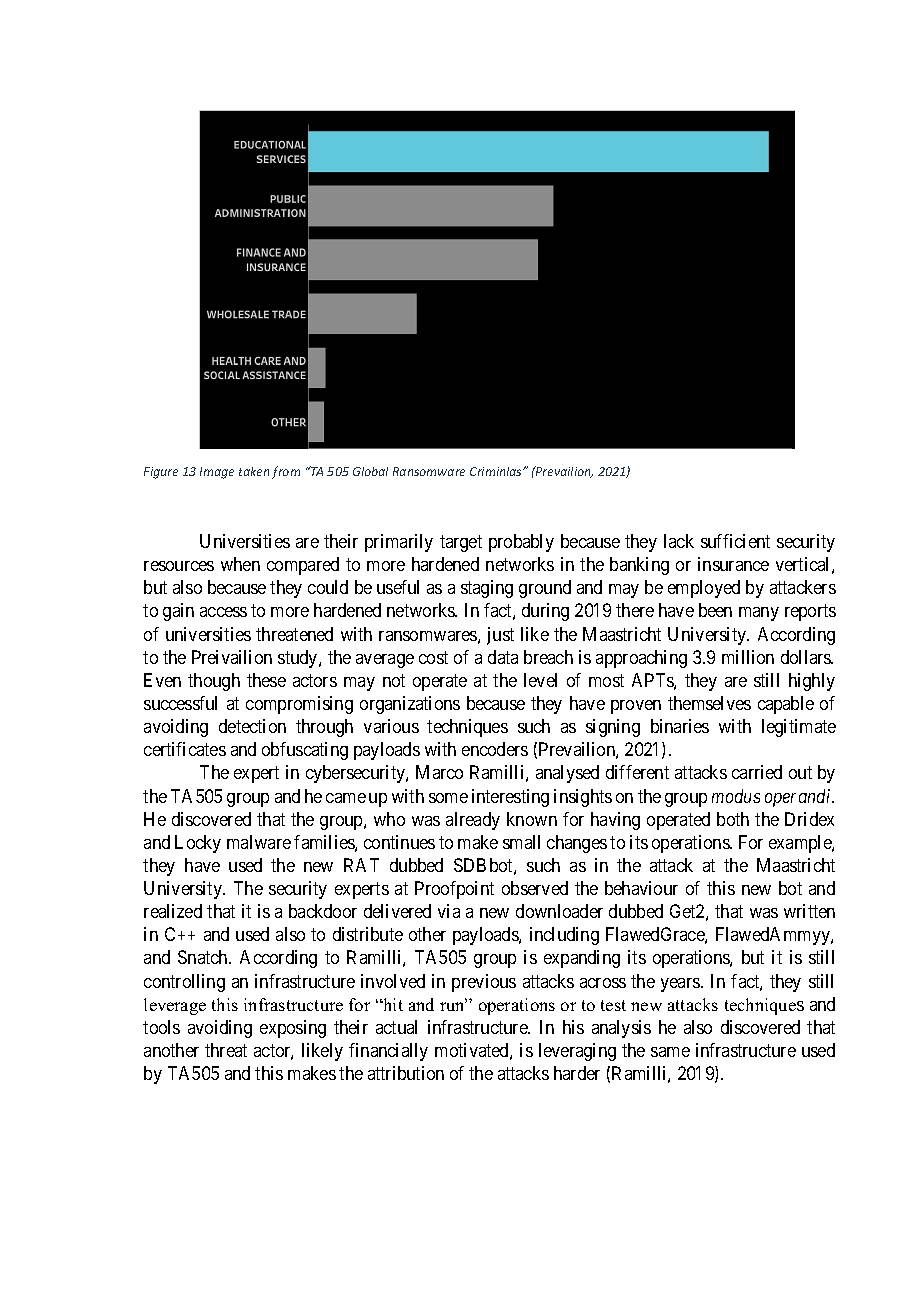  I want to click on data, so click(503, 657).
